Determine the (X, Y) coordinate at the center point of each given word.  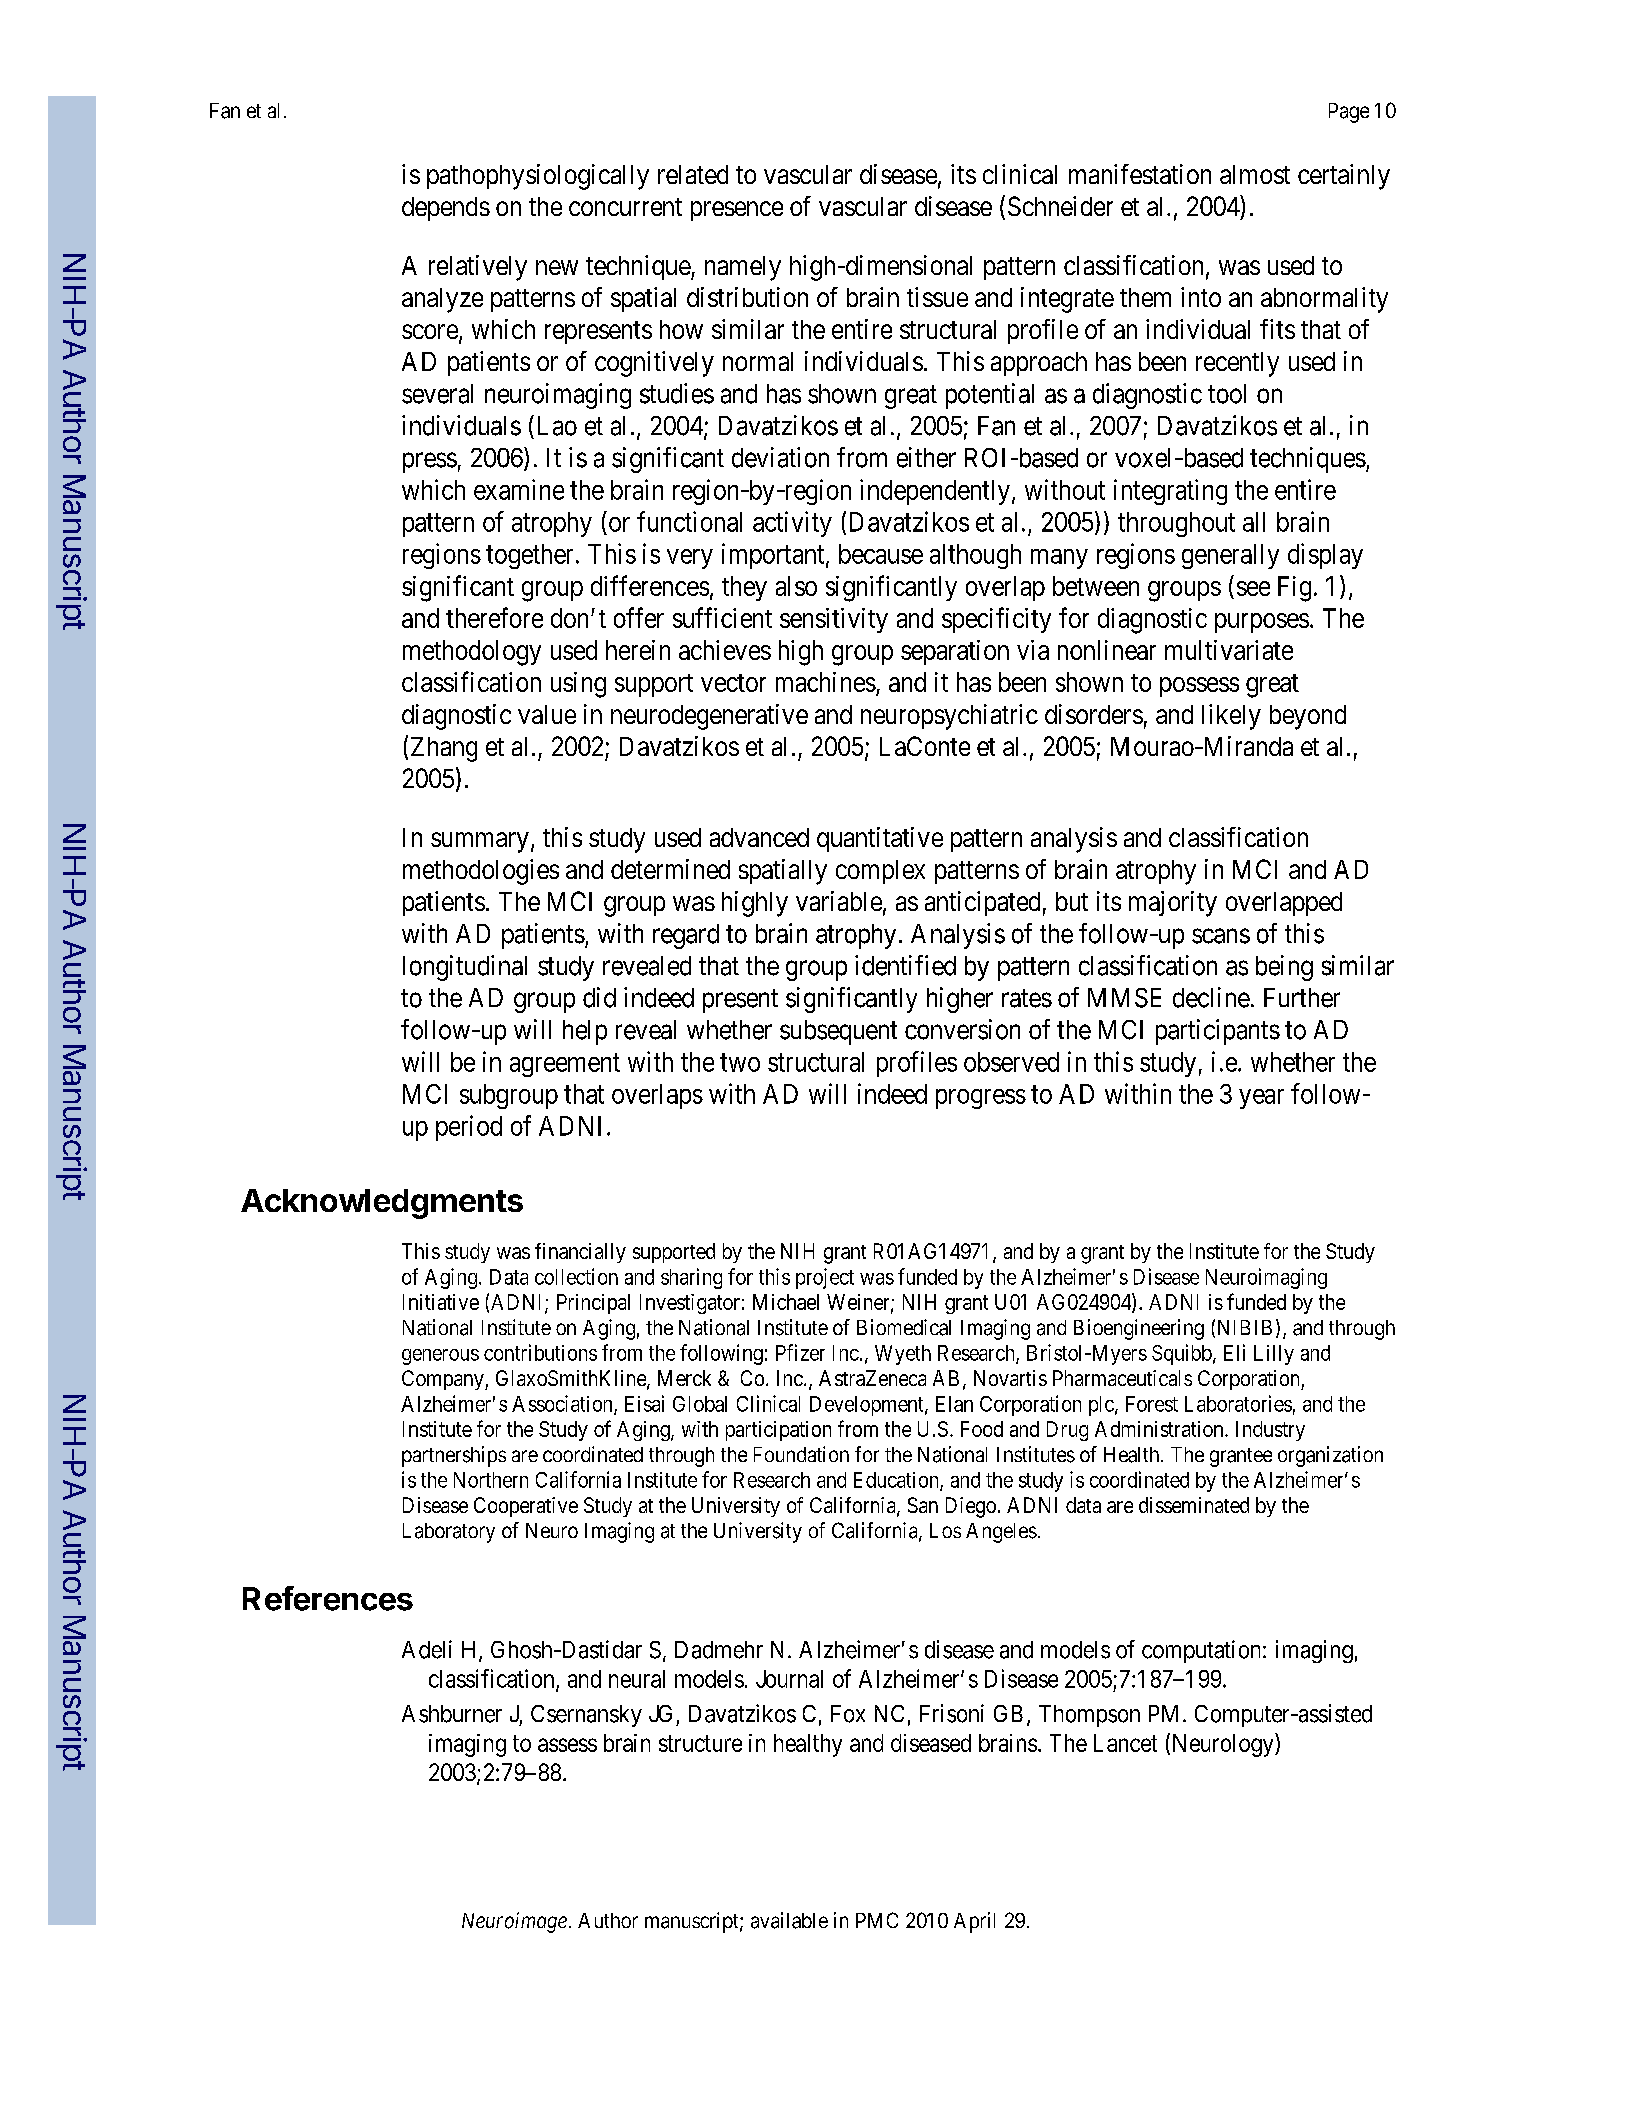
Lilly (1274, 1355)
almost (1255, 174)
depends (446, 209)
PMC (877, 1920)
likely (1231, 717)
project (825, 1278)
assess (567, 1745)
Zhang (444, 749)
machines (826, 682)
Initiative (441, 1302)
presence (737, 211)
